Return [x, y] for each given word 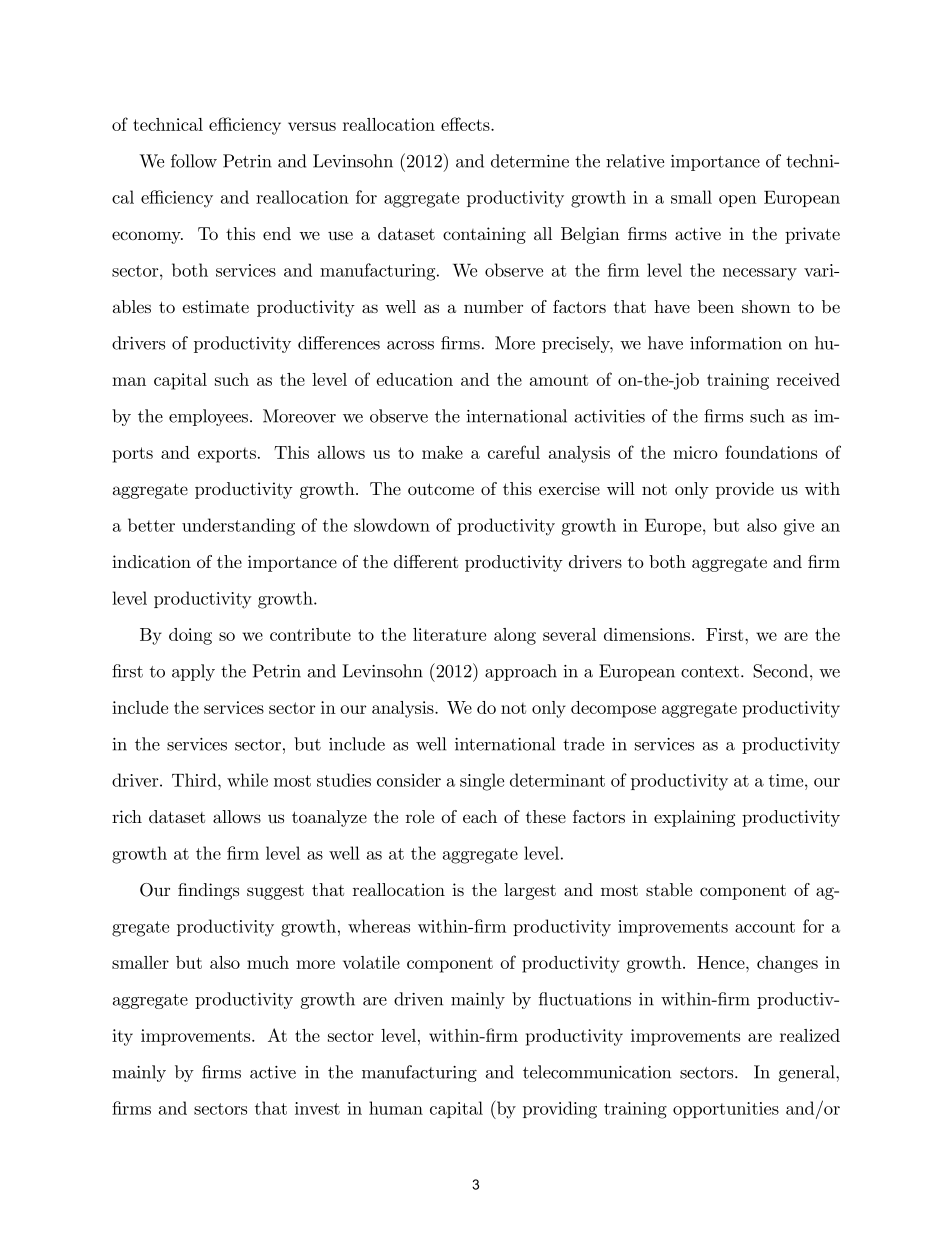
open [738, 201]
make [442, 452]
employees [210, 417]
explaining [694, 818]
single [482, 782]
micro [695, 452]
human [396, 1108]
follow [194, 161]
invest [317, 1108]
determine [530, 161]
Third [195, 780]
